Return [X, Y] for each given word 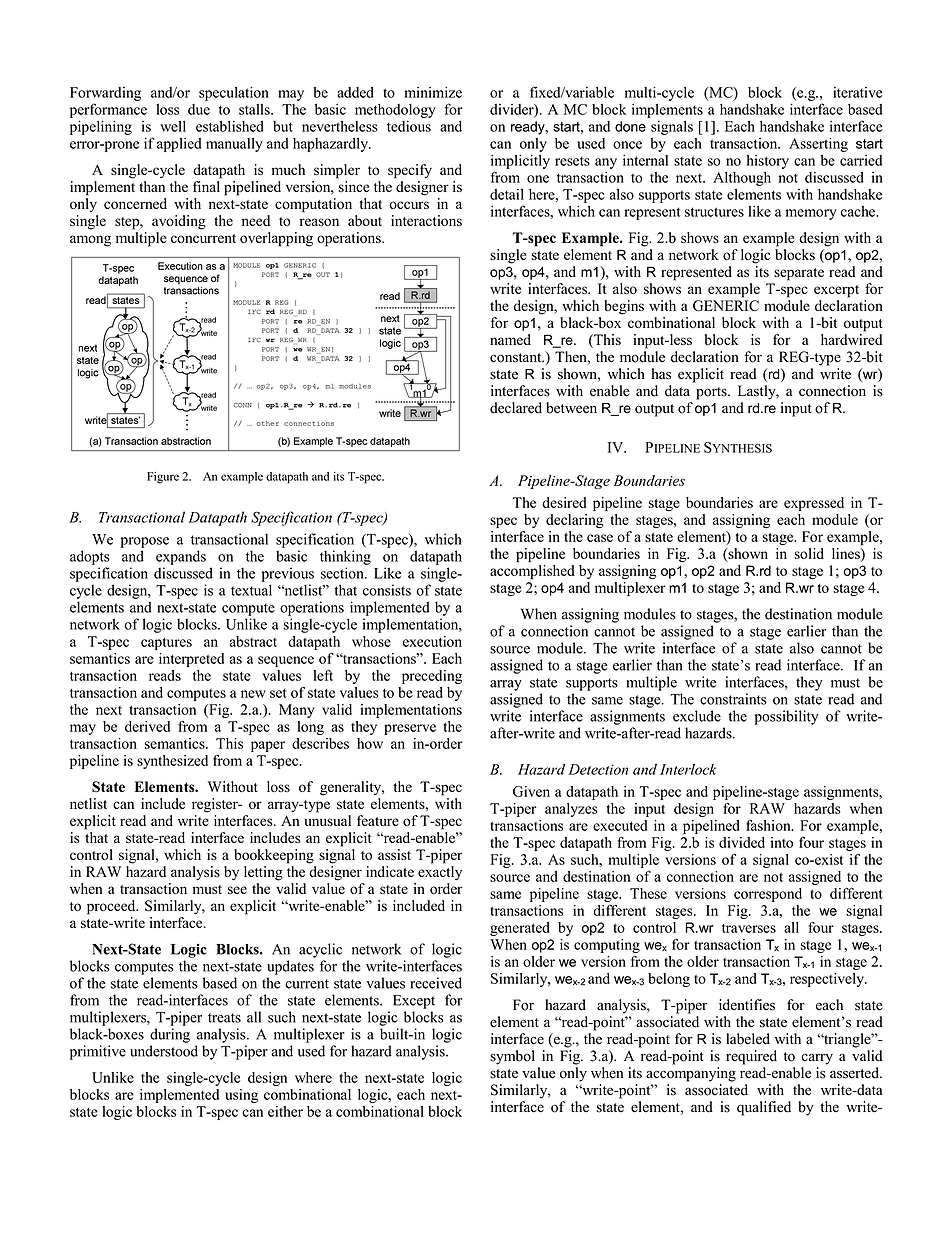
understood [164, 1051]
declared [516, 408]
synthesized [172, 762]
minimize [433, 92]
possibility [786, 717]
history [768, 162]
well [173, 126]
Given [531, 791]
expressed [814, 504]
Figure [163, 478]
